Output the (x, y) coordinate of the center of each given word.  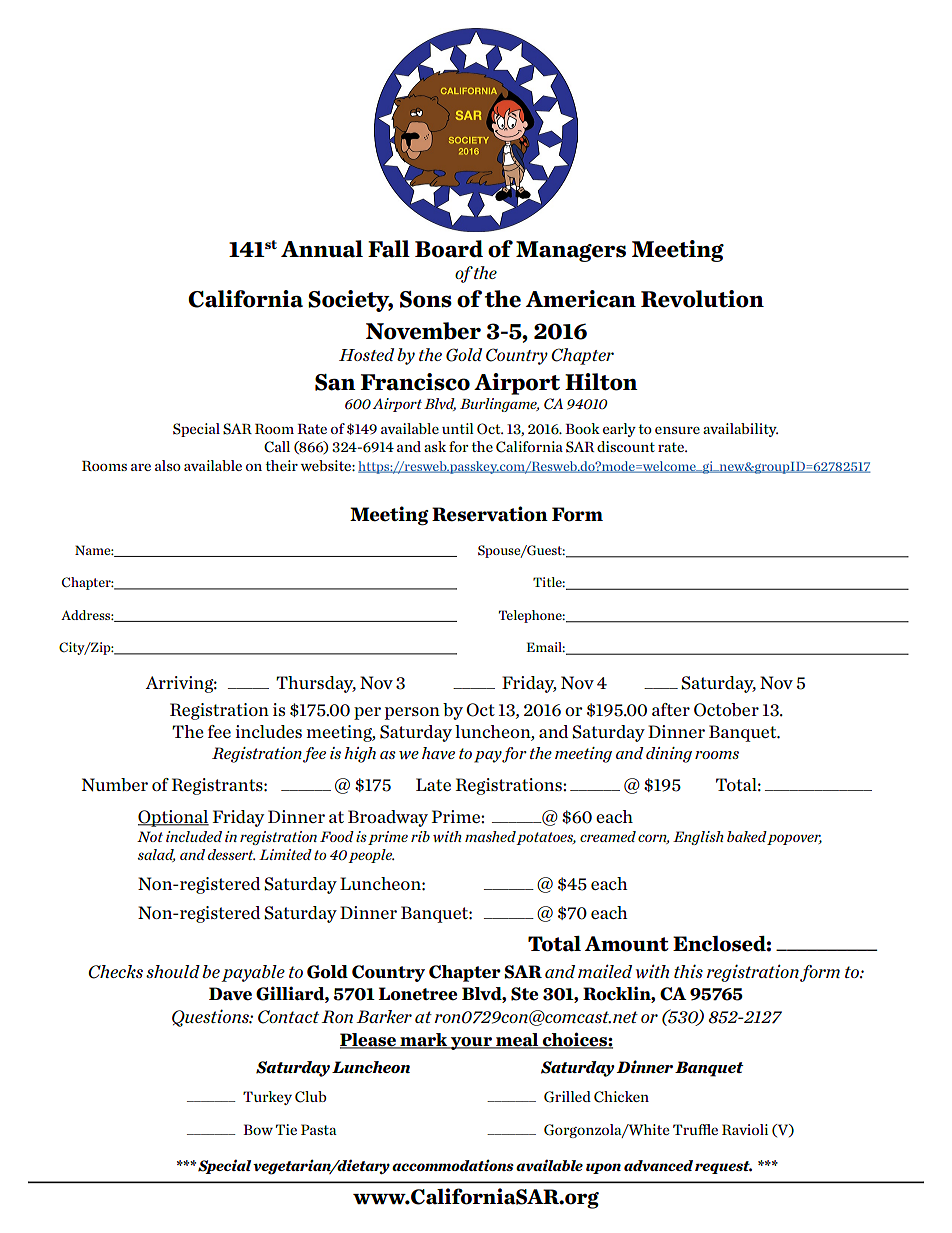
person (412, 713)
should (173, 971)
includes (268, 731)
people (371, 856)
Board (449, 249)
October (726, 710)
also (168, 465)
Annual (322, 249)
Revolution (702, 299)
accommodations (453, 1165)
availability (740, 430)
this (688, 971)
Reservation (490, 514)
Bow (258, 1129)
